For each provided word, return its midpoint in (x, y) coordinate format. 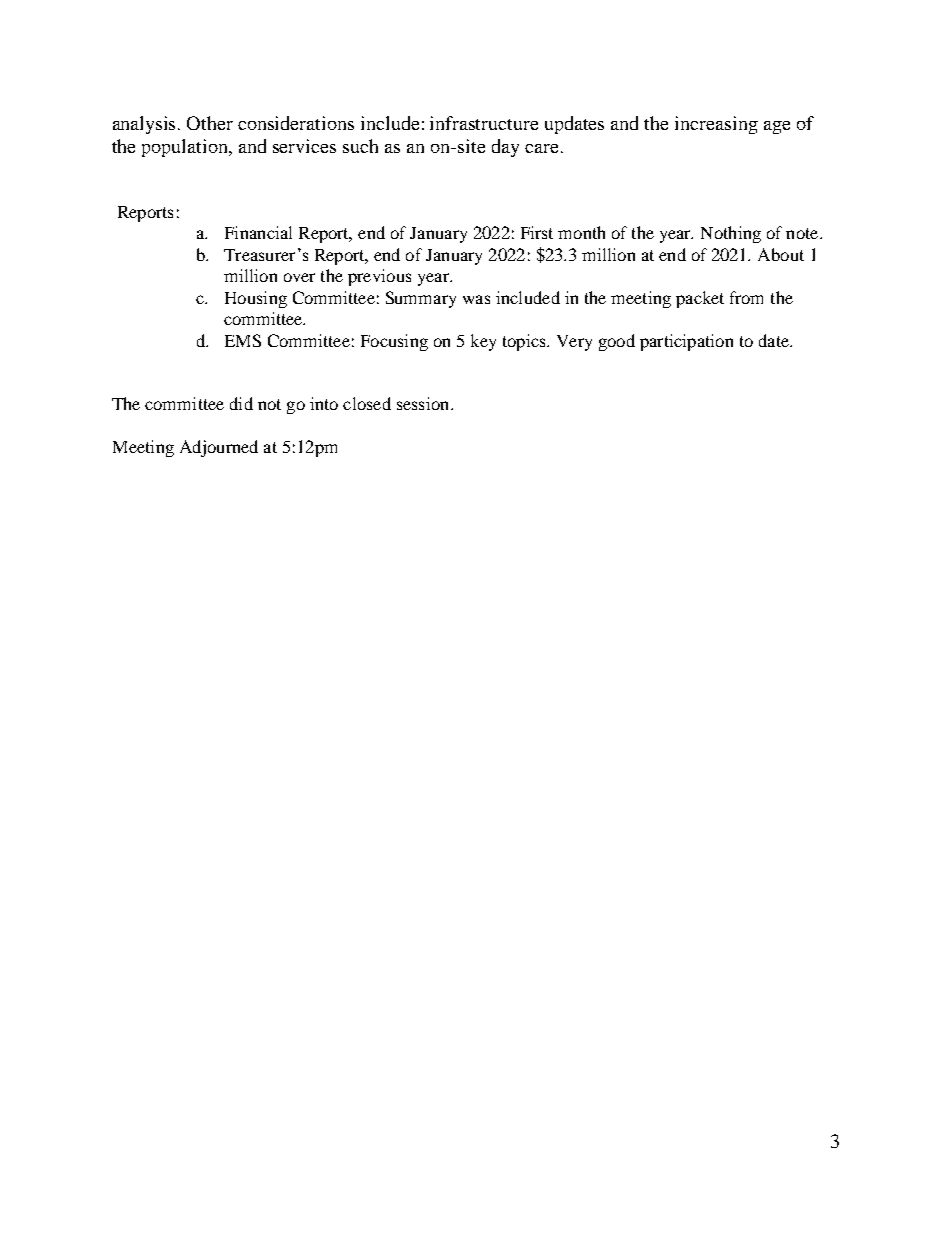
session (424, 403)
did (241, 403)
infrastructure (484, 123)
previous (379, 277)
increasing (716, 125)
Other (210, 123)
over (299, 277)
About (781, 254)
